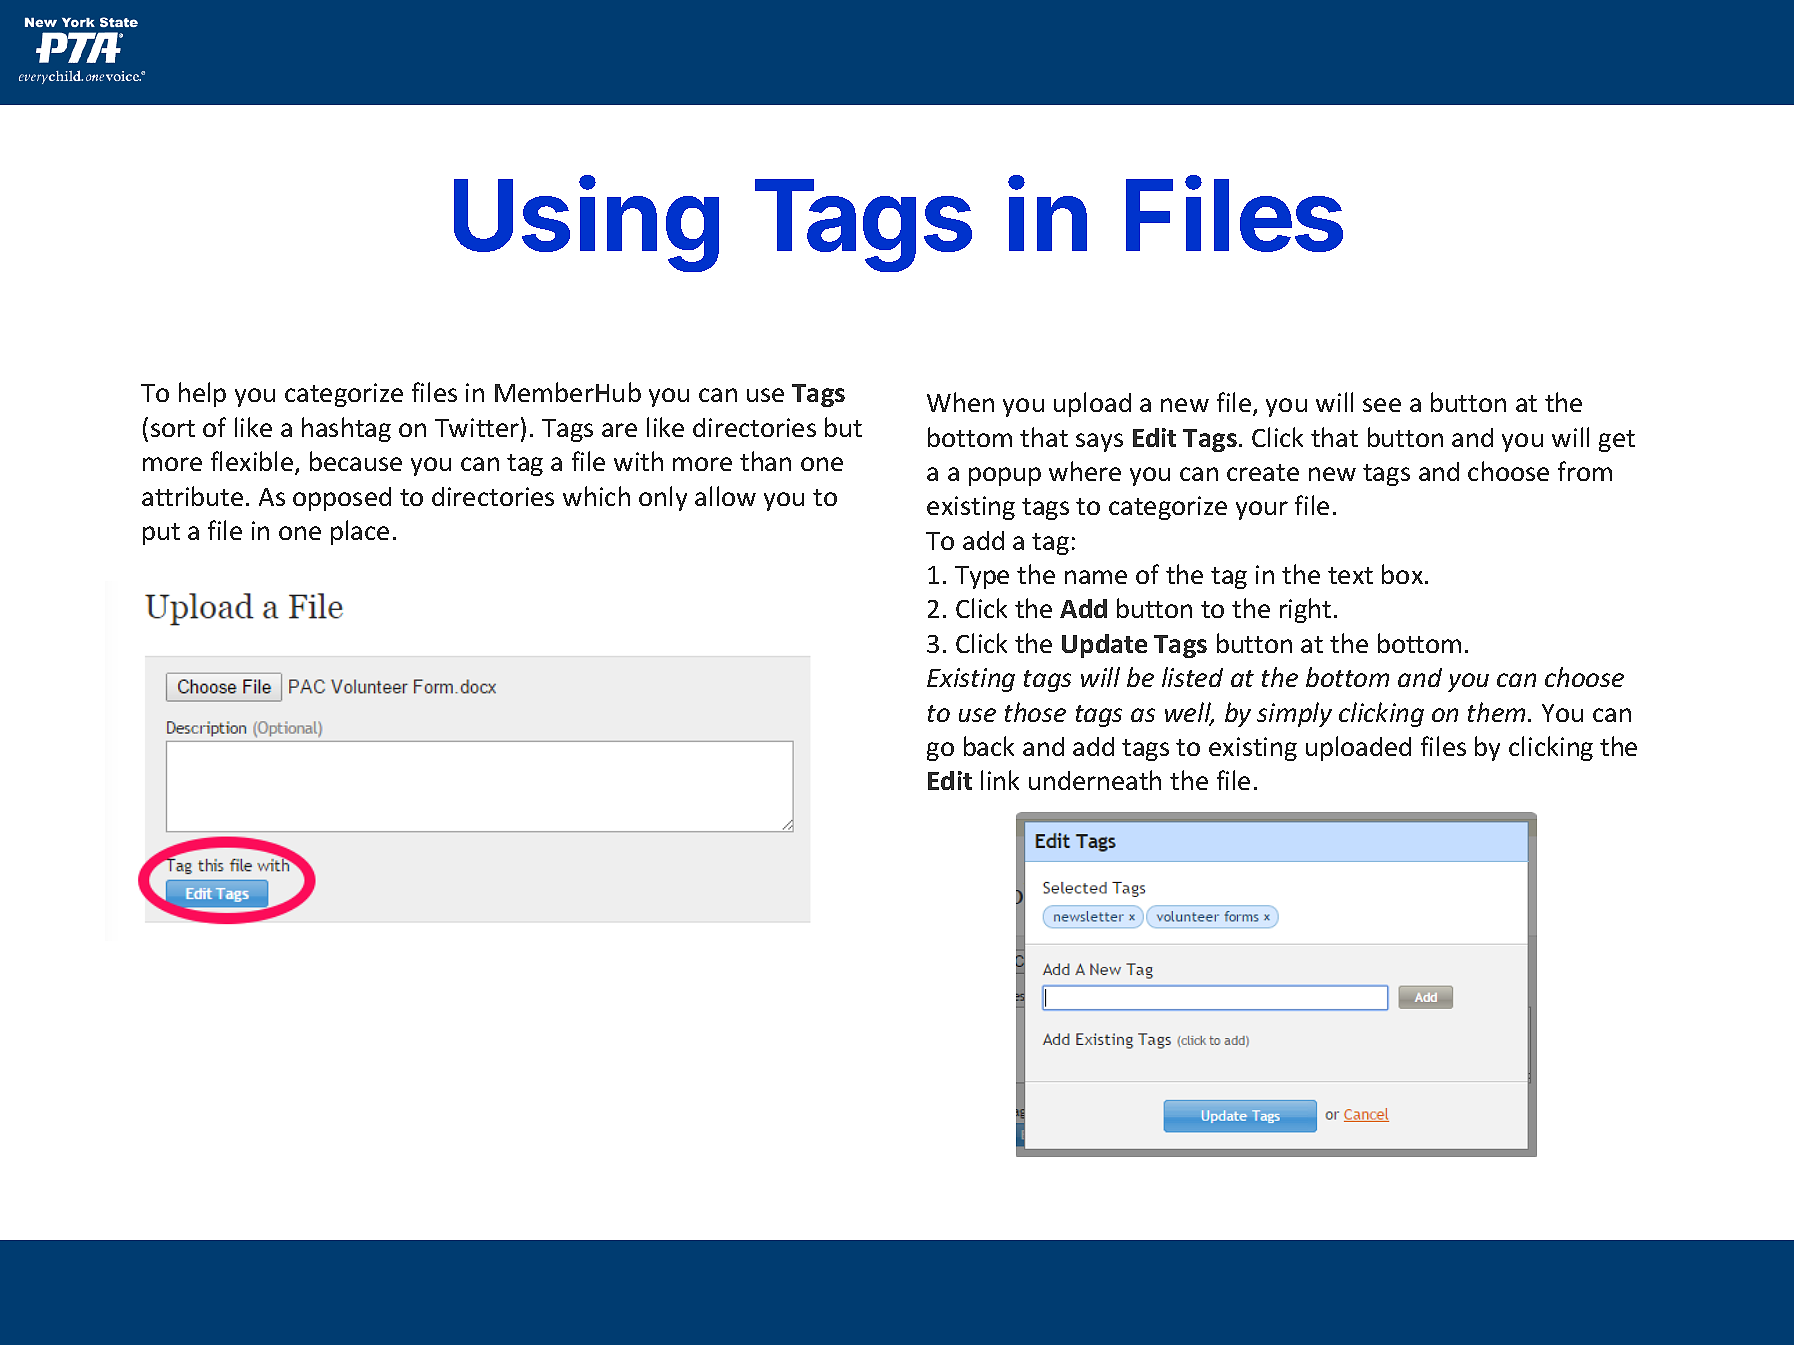 The width and height of the document is (1794, 1345). What do you see at coordinates (725, 496) in the document?
I see `allow` at bounding box center [725, 496].
